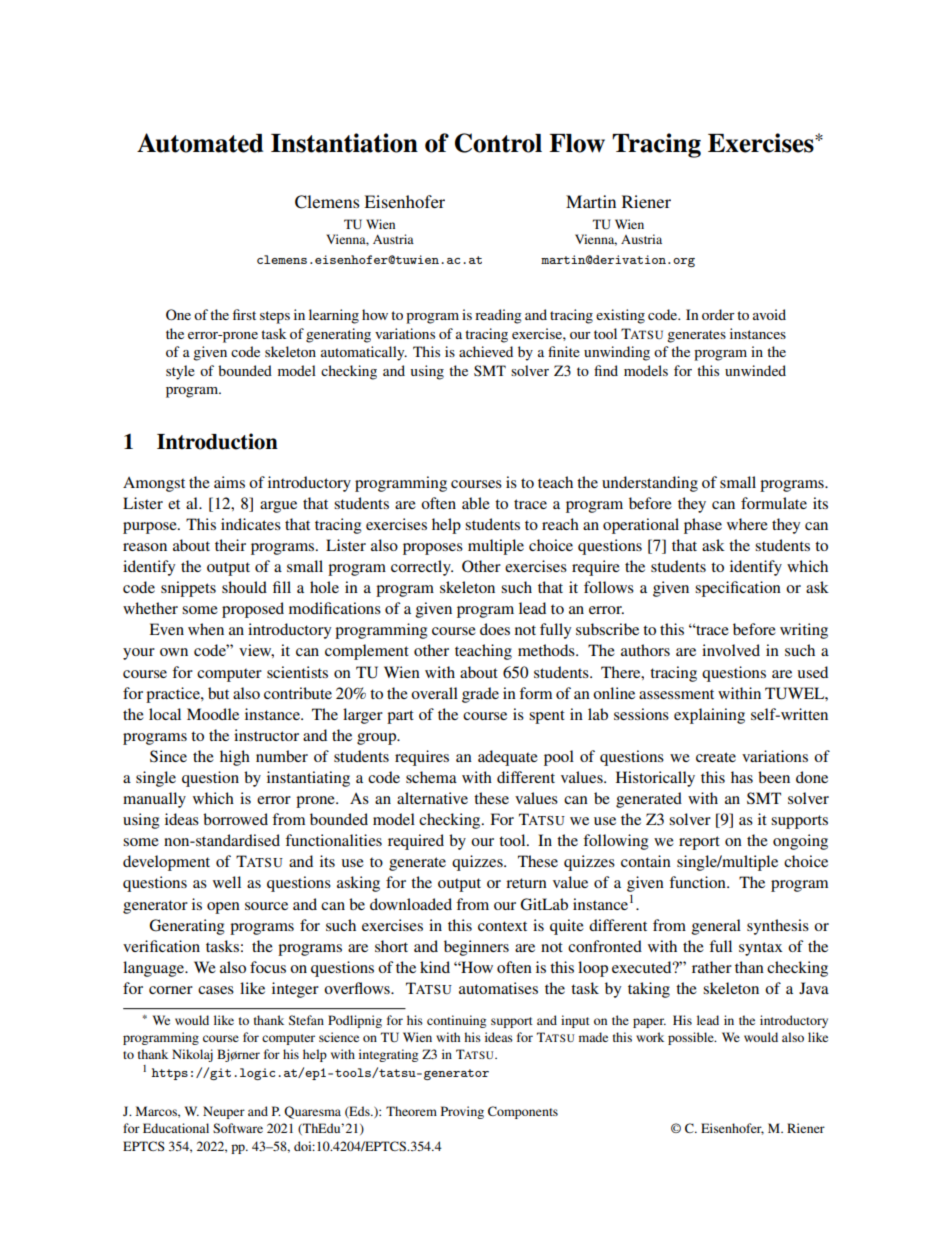 The height and width of the screenshot is (1233, 952). Describe the element at coordinates (462, 1112) in the screenshot. I see `Proving` at that location.
